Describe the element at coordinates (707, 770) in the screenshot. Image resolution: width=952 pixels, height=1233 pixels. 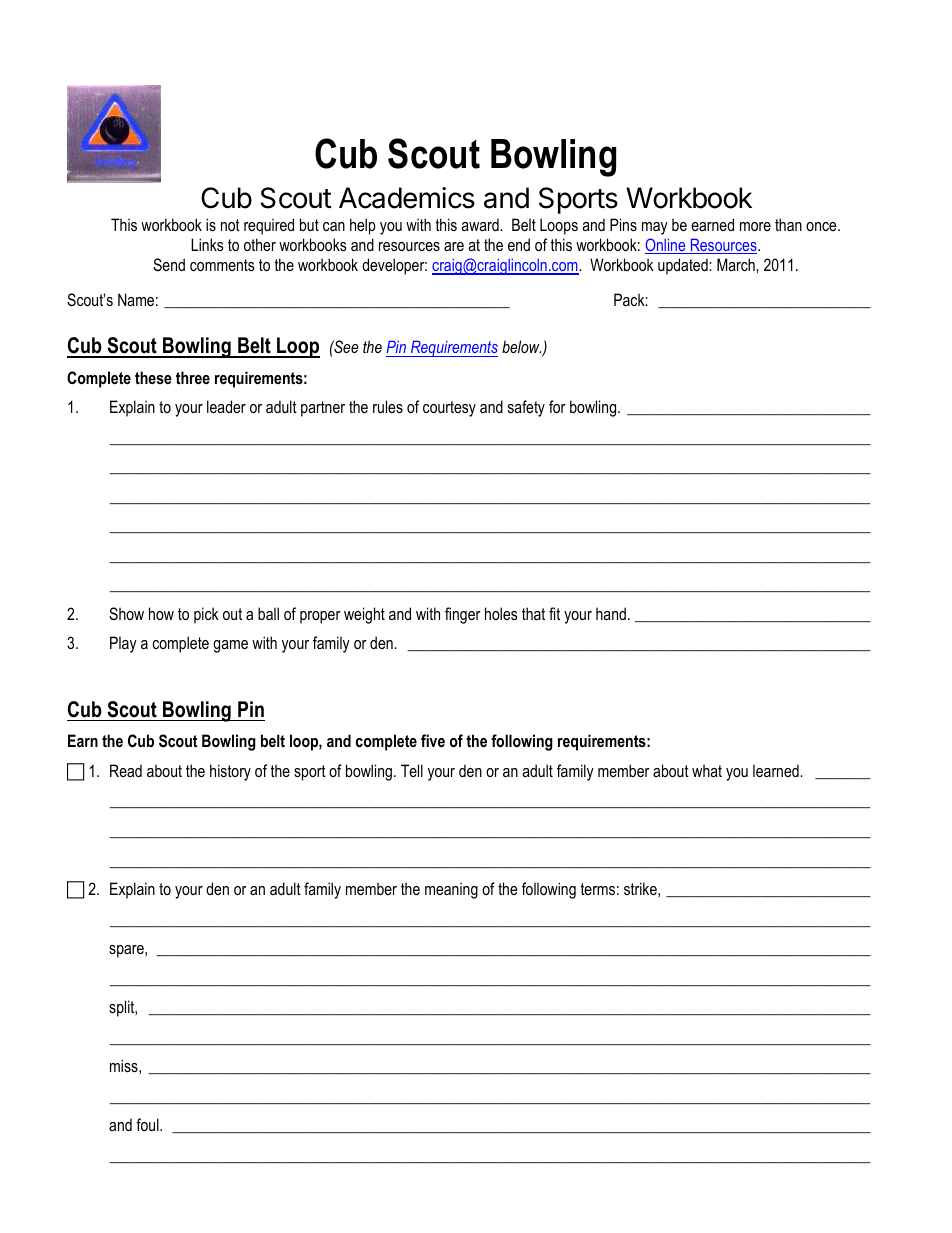
I see `what` at that location.
